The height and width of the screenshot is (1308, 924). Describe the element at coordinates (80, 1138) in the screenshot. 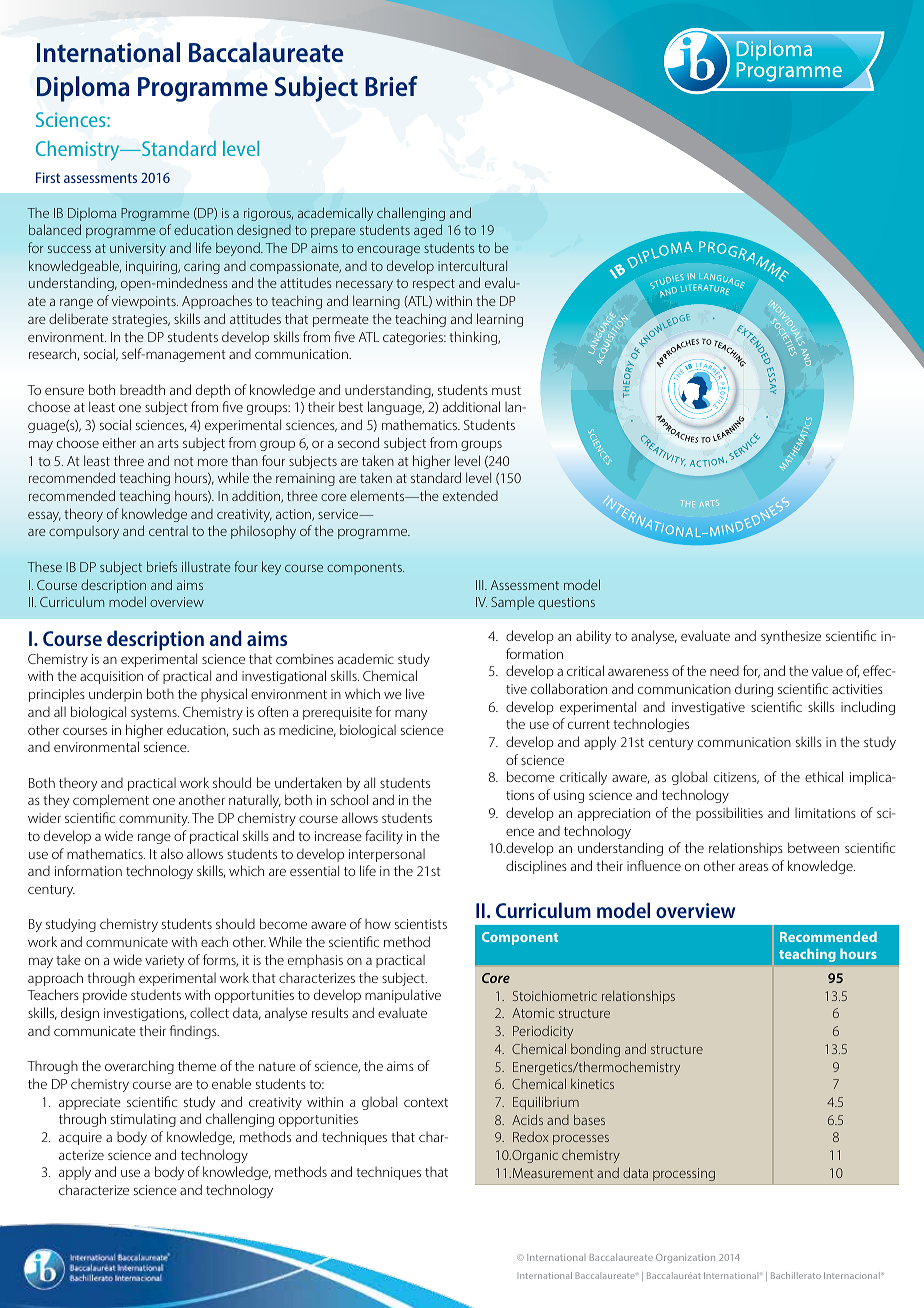

I see `acquire` at that location.
